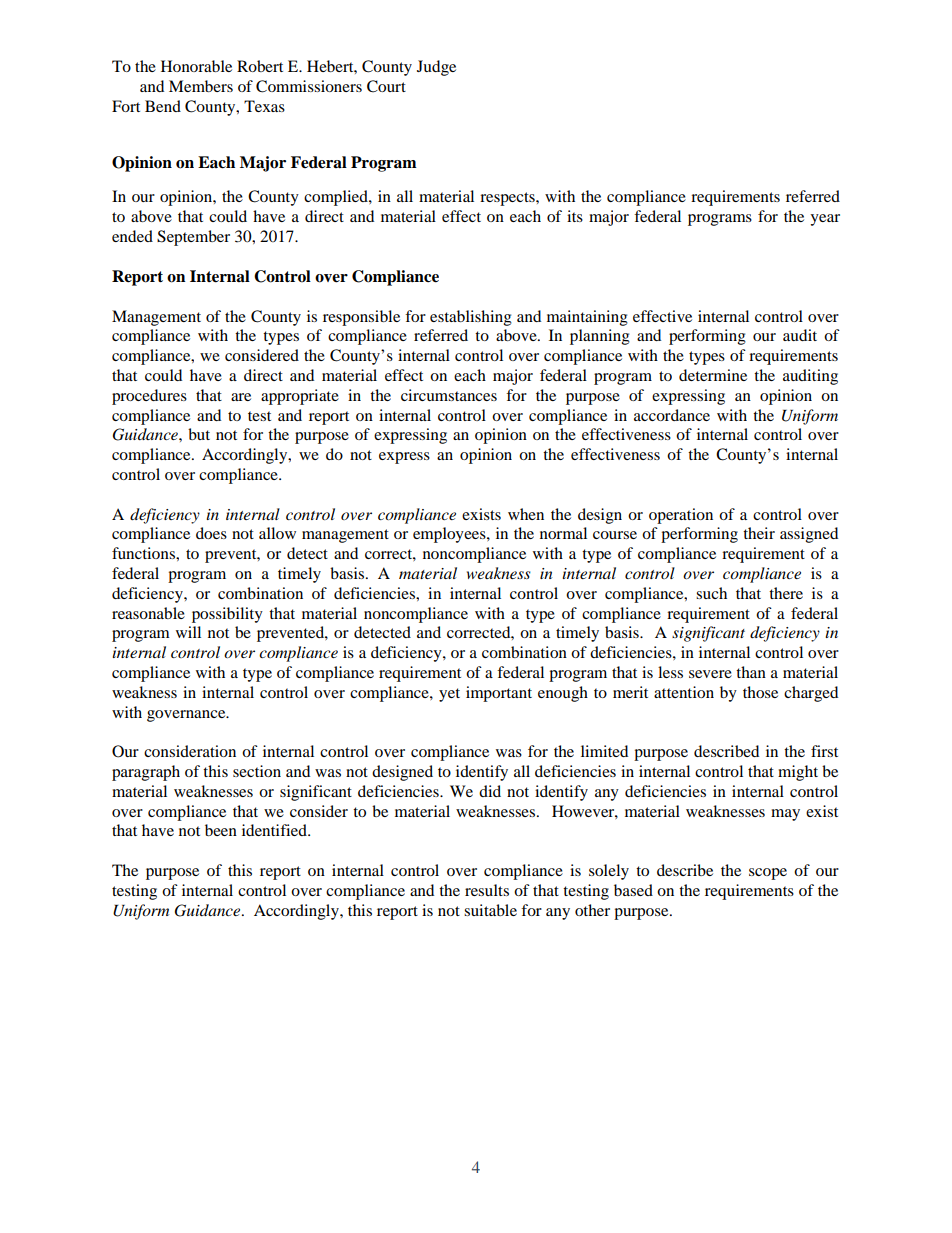 The width and height of the page is (952, 1233). I want to click on are, so click(241, 397).
